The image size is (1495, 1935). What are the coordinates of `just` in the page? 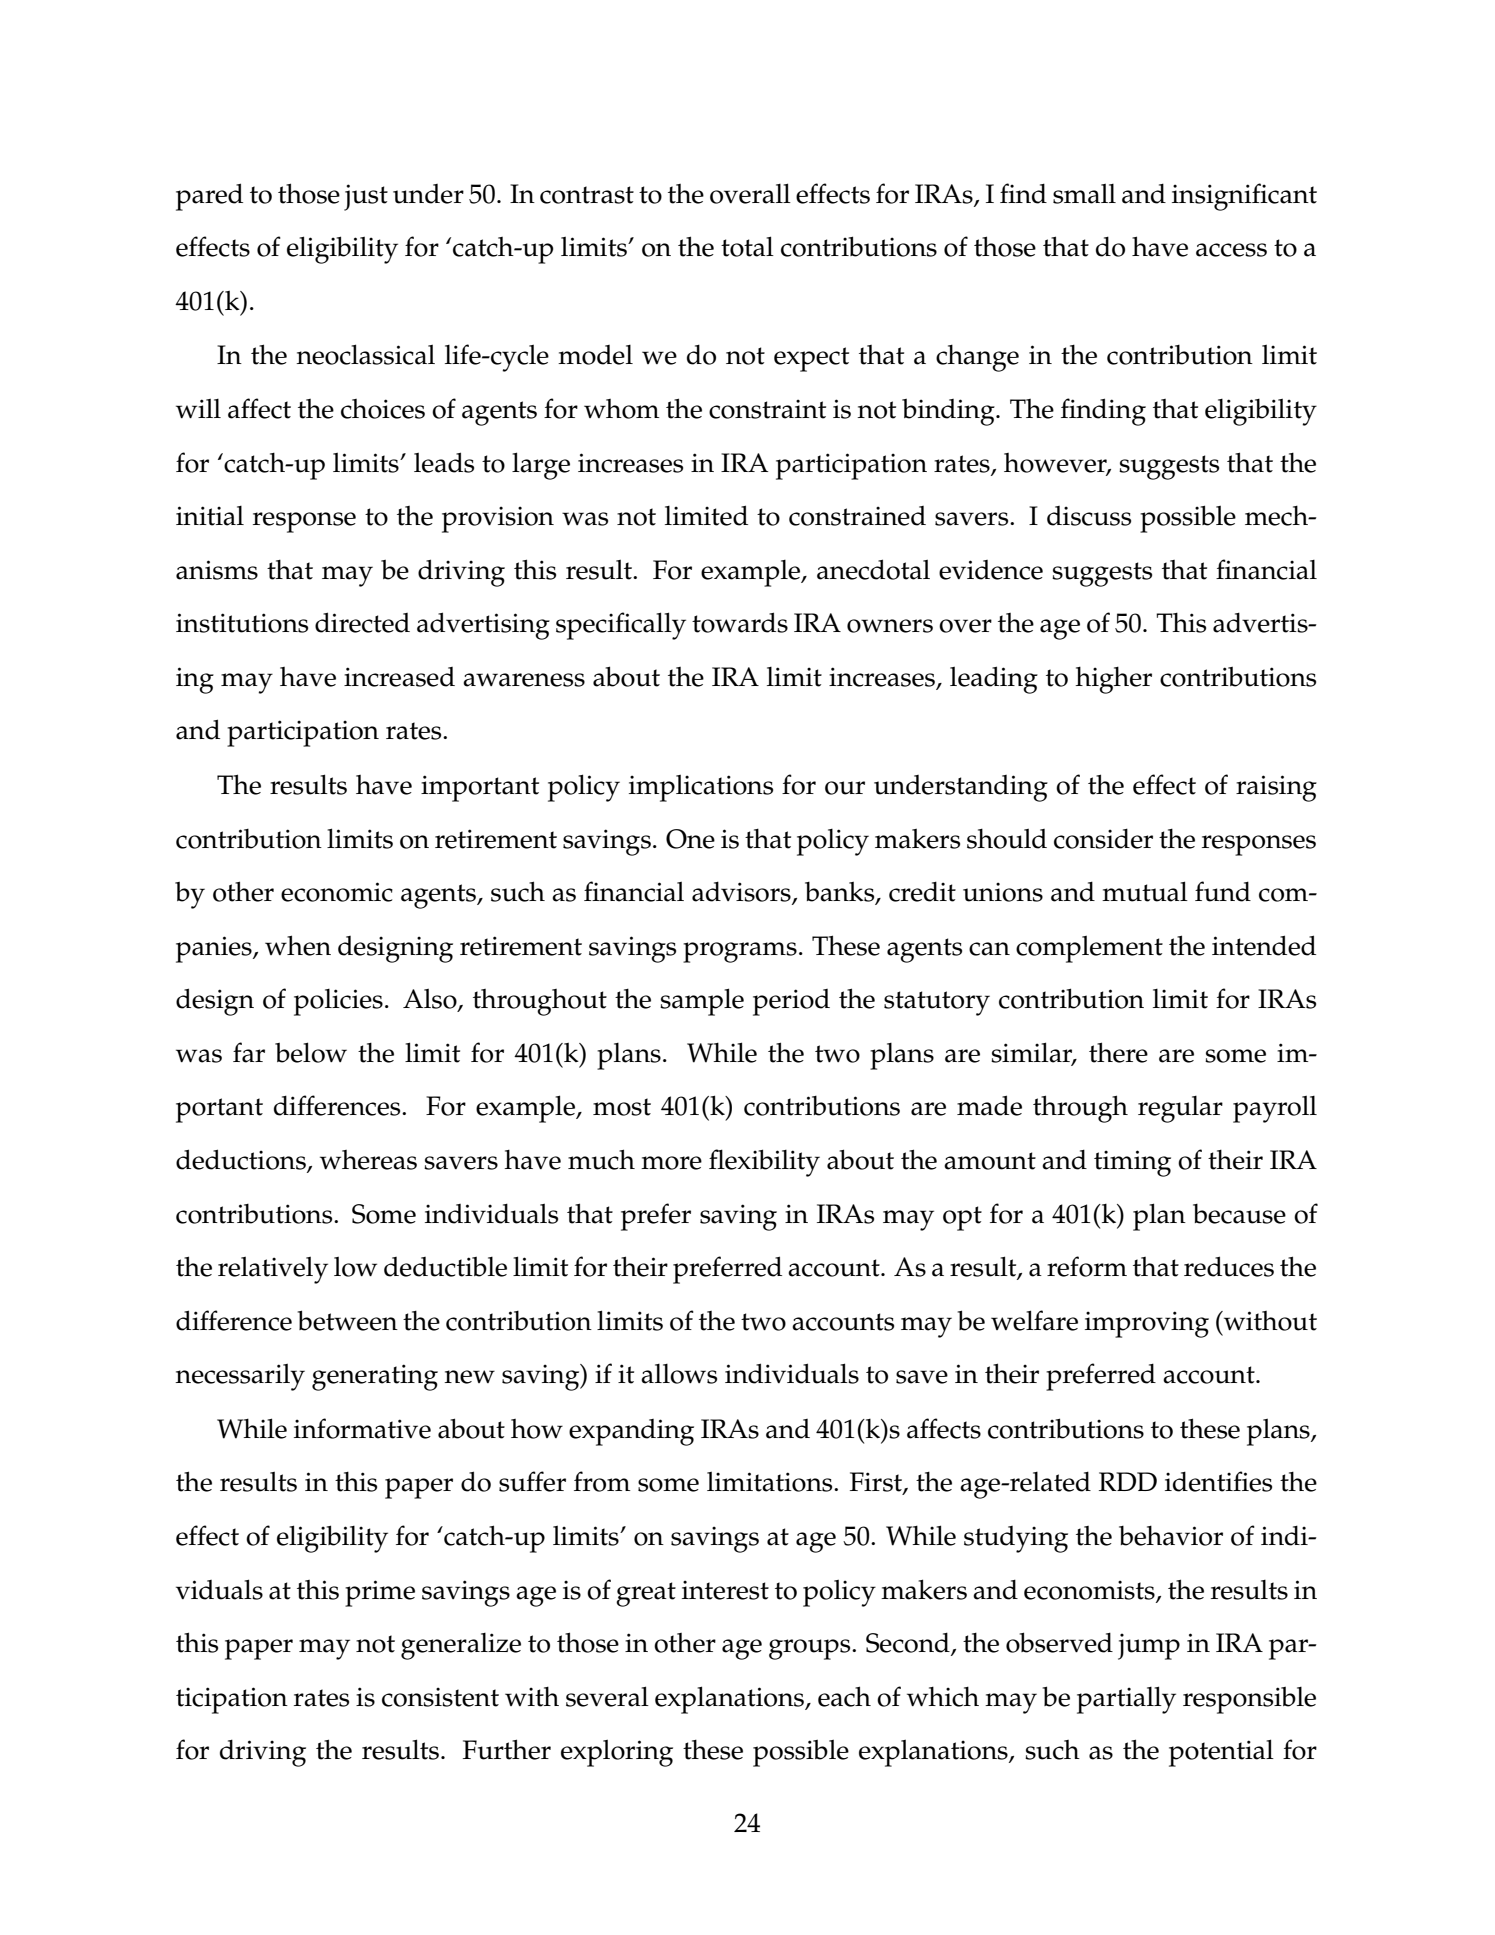 It's located at (366, 197).
